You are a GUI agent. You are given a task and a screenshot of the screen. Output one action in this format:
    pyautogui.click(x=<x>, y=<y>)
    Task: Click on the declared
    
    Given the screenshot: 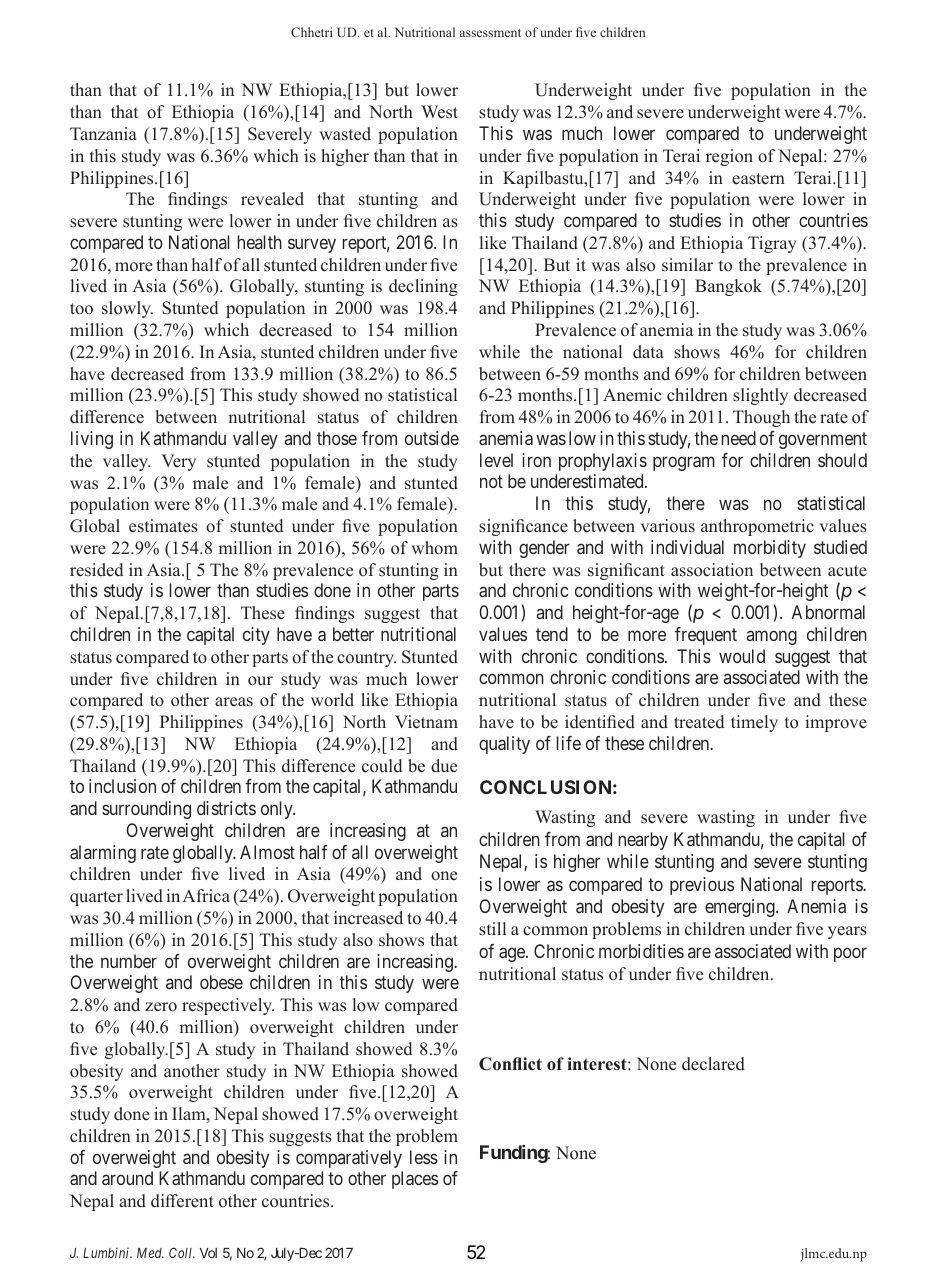 What is the action you would take?
    pyautogui.click(x=713, y=1064)
